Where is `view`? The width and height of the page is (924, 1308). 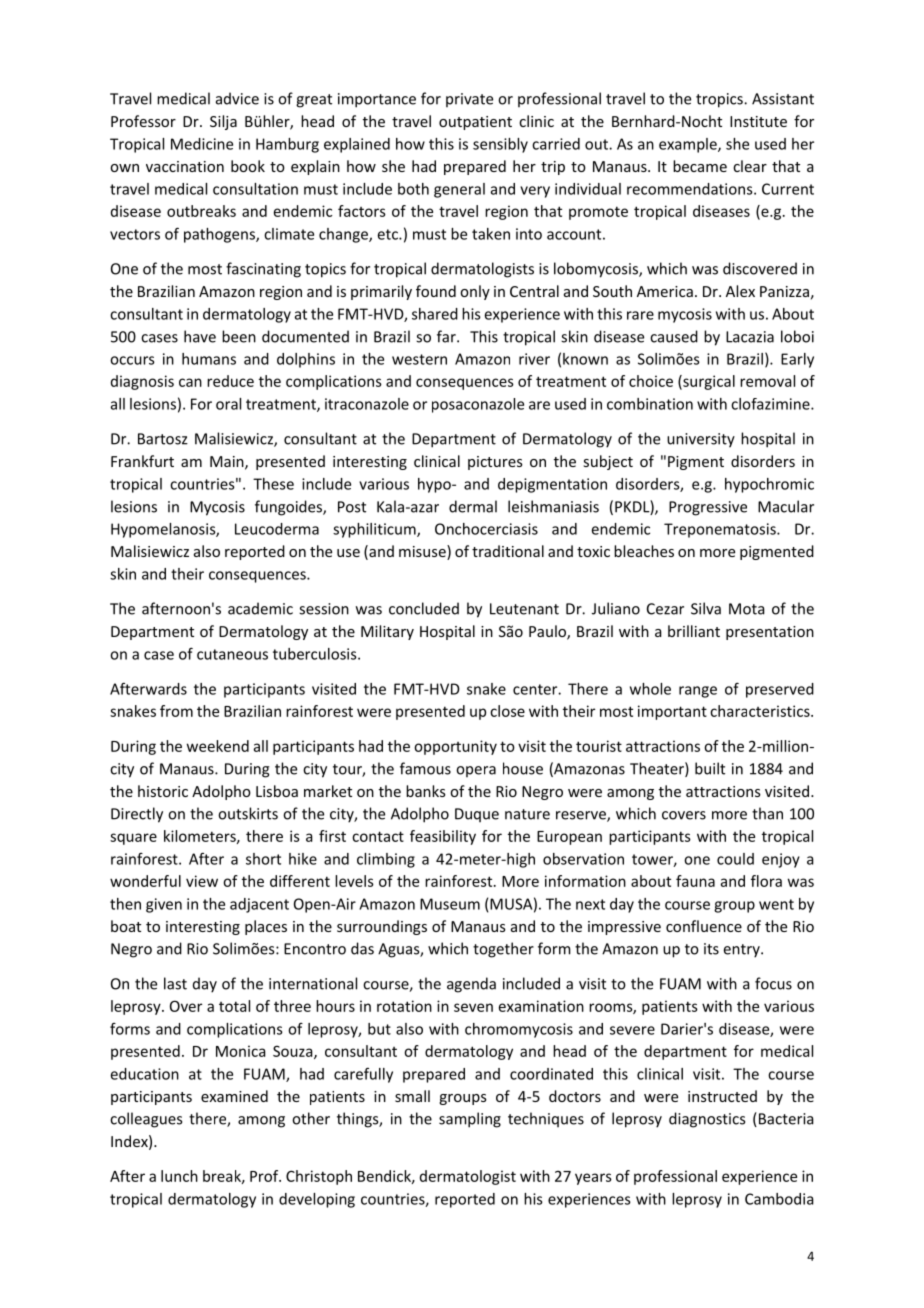
view is located at coordinates (202, 881).
